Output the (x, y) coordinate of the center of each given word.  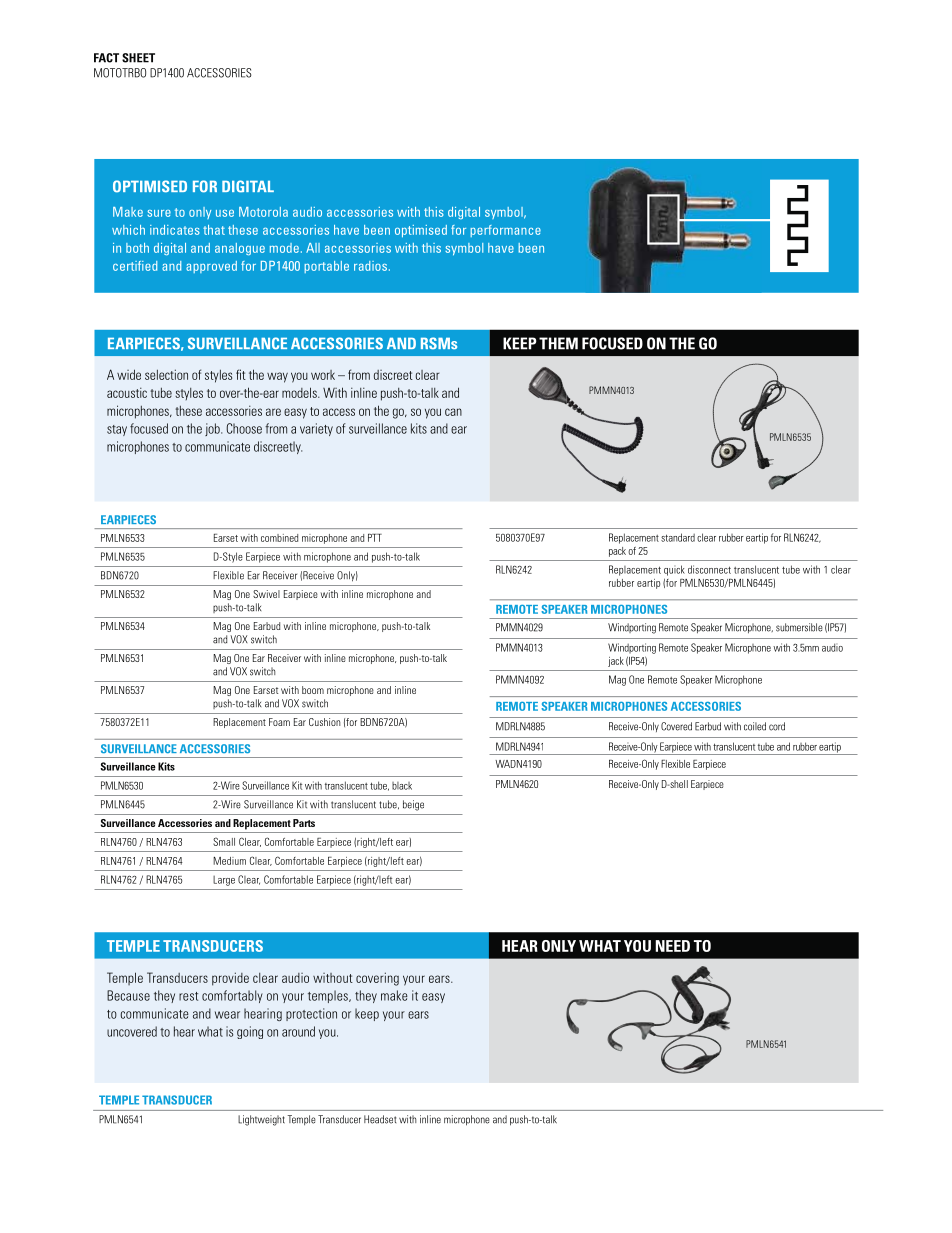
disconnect (709, 569)
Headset (380, 1119)
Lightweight (261, 1120)
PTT (375, 538)
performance (505, 231)
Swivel (266, 594)
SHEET (138, 58)
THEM (558, 343)
